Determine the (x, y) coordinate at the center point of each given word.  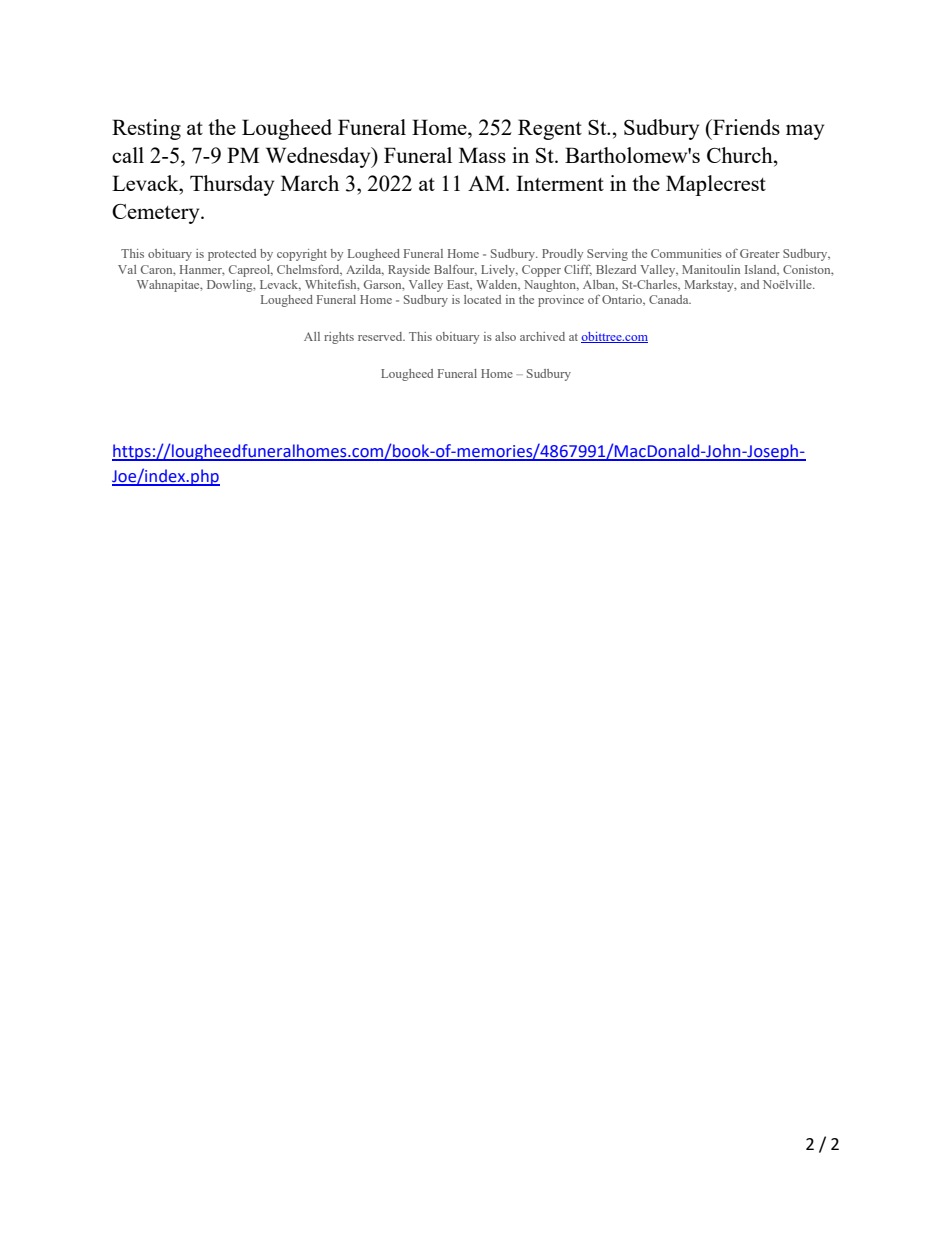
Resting (146, 129)
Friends (745, 127)
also (505, 336)
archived (542, 336)
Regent (550, 129)
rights (339, 338)
